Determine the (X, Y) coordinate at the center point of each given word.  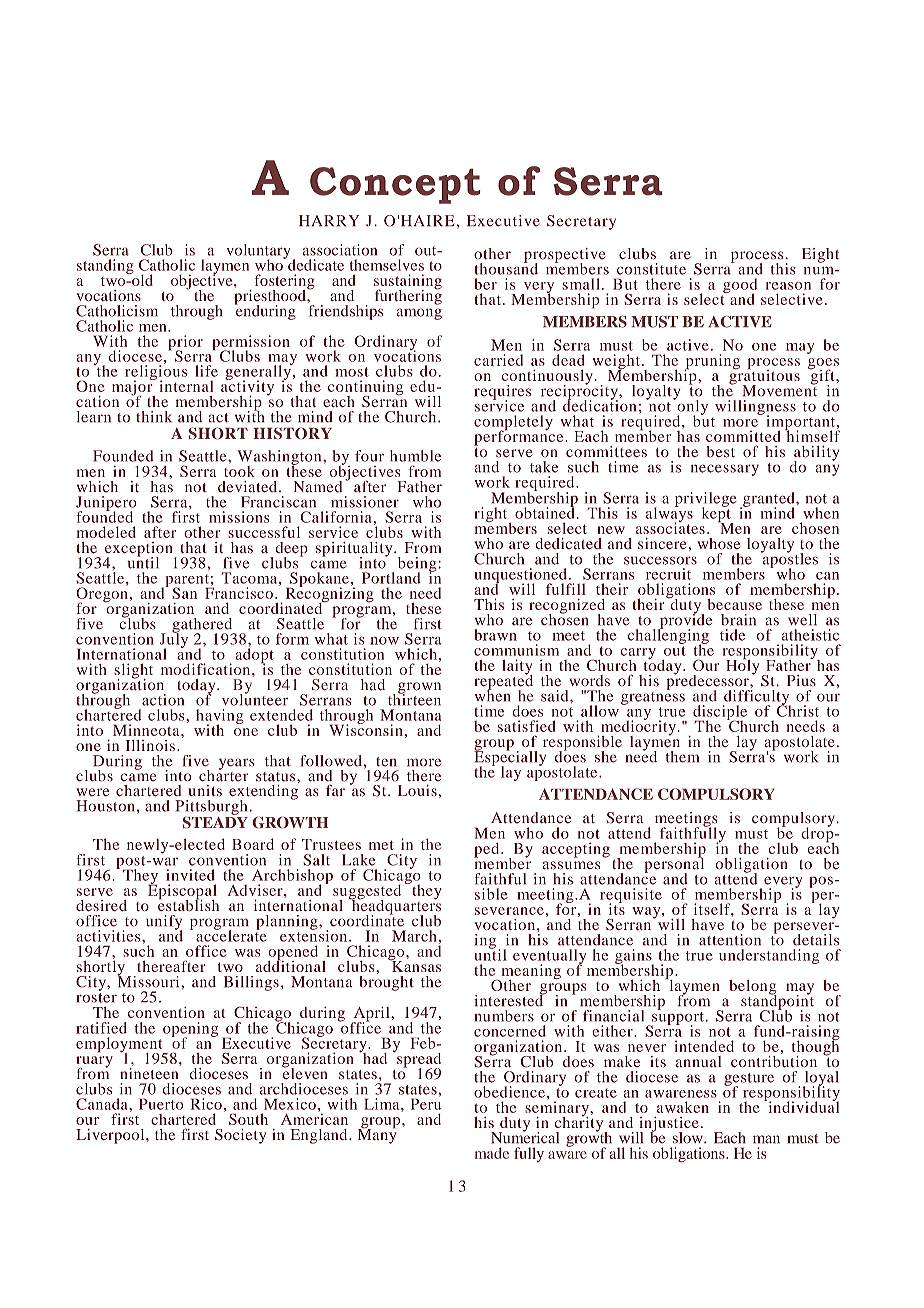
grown (419, 689)
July (174, 640)
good (740, 287)
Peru (426, 1103)
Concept (395, 185)
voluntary (258, 252)
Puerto (161, 1104)
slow (689, 1138)
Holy (742, 666)
